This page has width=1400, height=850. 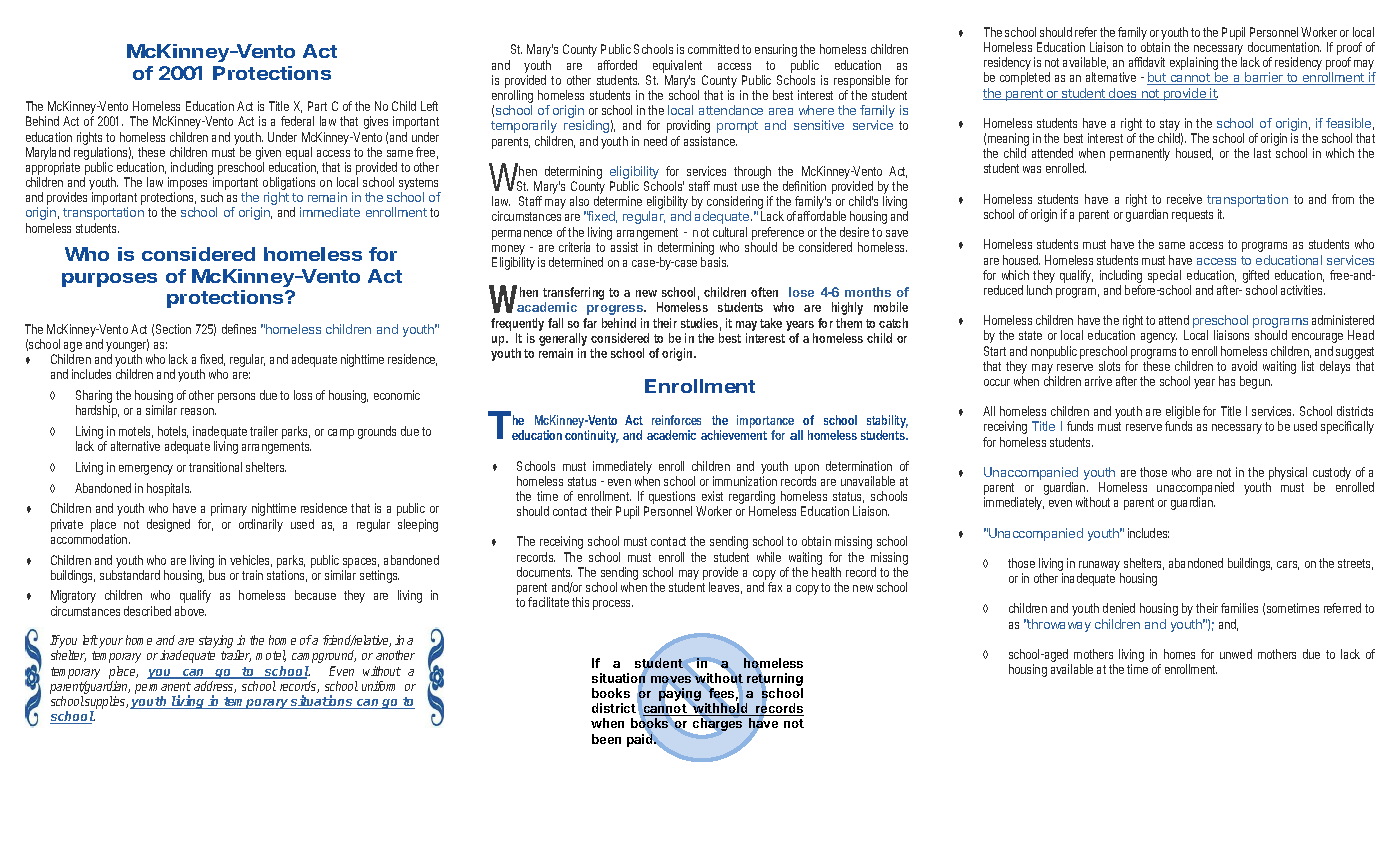 What do you see at coordinates (217, 575) in the page?
I see `bus` at bounding box center [217, 575].
